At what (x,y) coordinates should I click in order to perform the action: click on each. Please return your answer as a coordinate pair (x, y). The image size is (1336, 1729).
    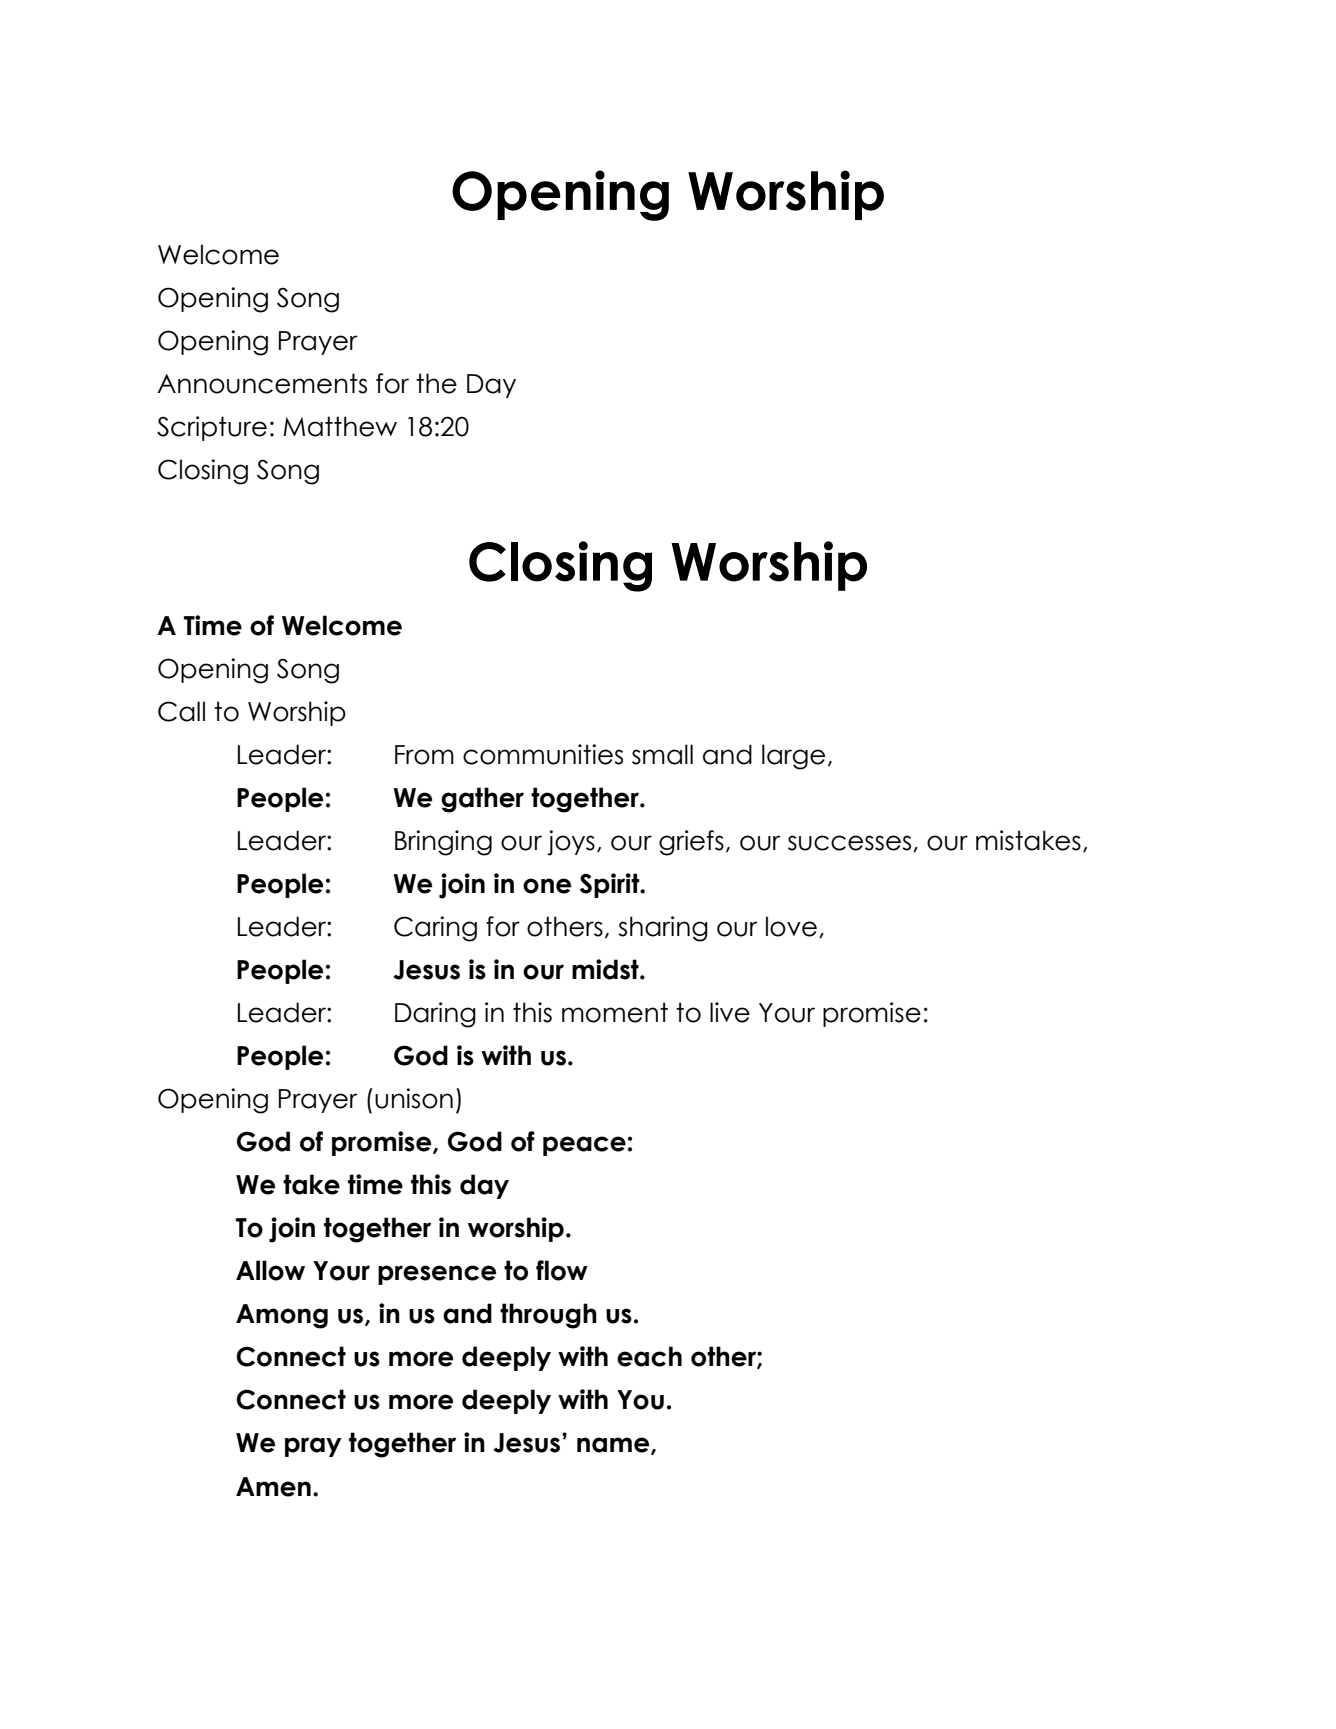
    Looking at the image, I should click on (649, 1356).
